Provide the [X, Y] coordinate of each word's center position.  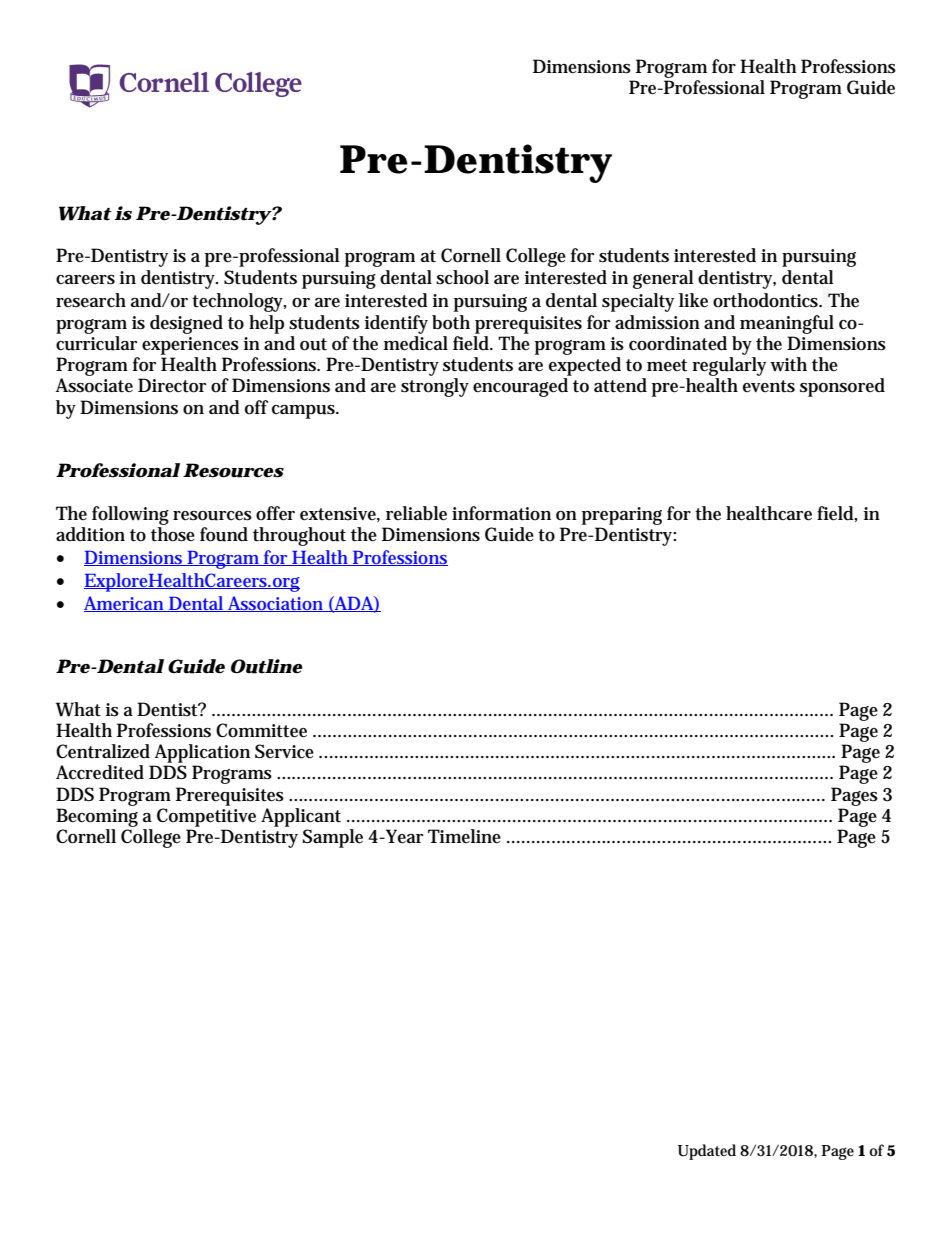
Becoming [97, 817]
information [501, 513]
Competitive [206, 817]
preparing [622, 516]
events [769, 386]
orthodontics [766, 300]
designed [186, 324]
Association [275, 604]
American [124, 604]
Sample [333, 838]
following [130, 515]
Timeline [464, 836]
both [451, 322]
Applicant [301, 817]
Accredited [100, 772]
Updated [707, 1152]
